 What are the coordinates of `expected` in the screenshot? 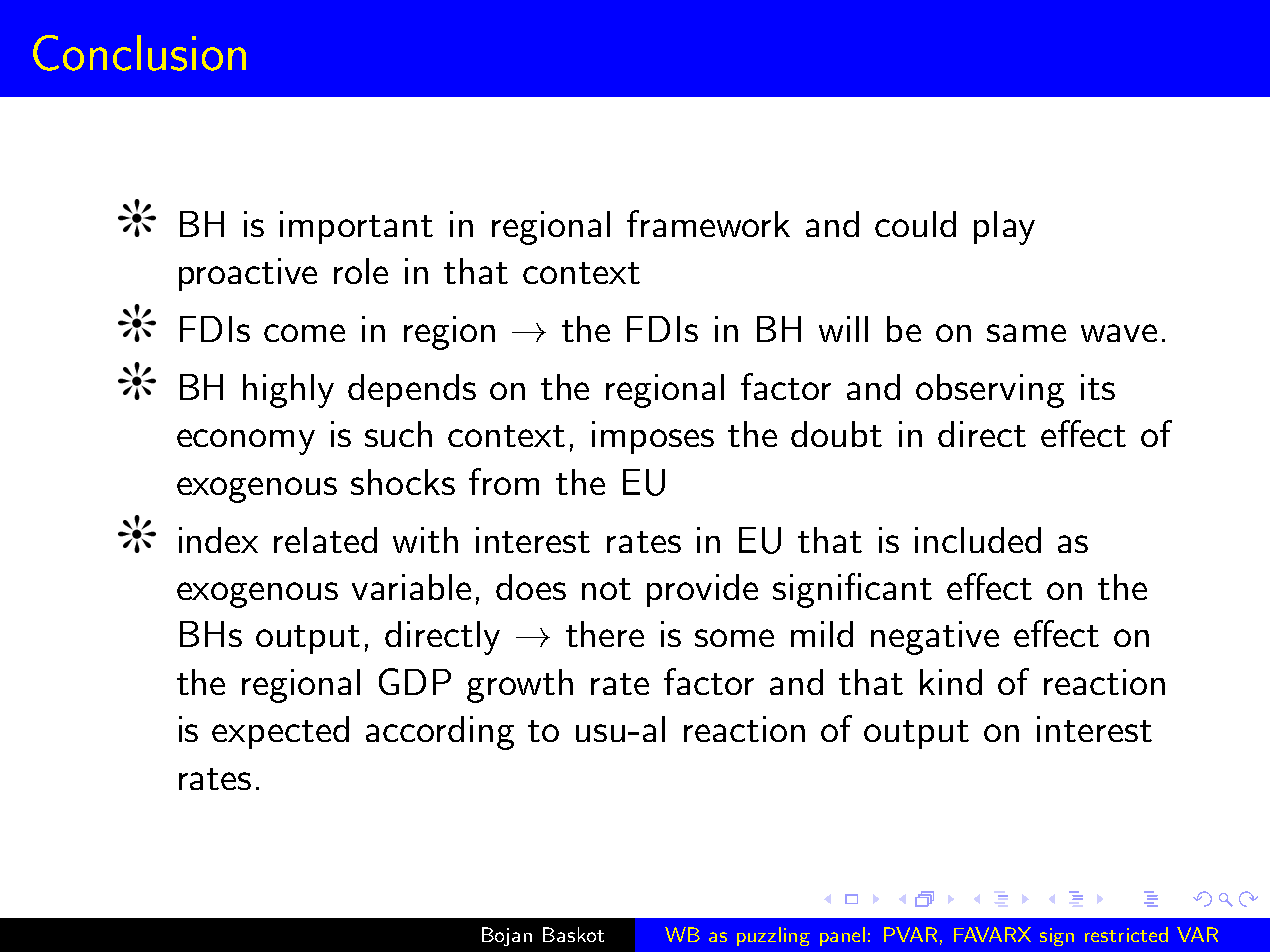 It's located at (280, 732).
